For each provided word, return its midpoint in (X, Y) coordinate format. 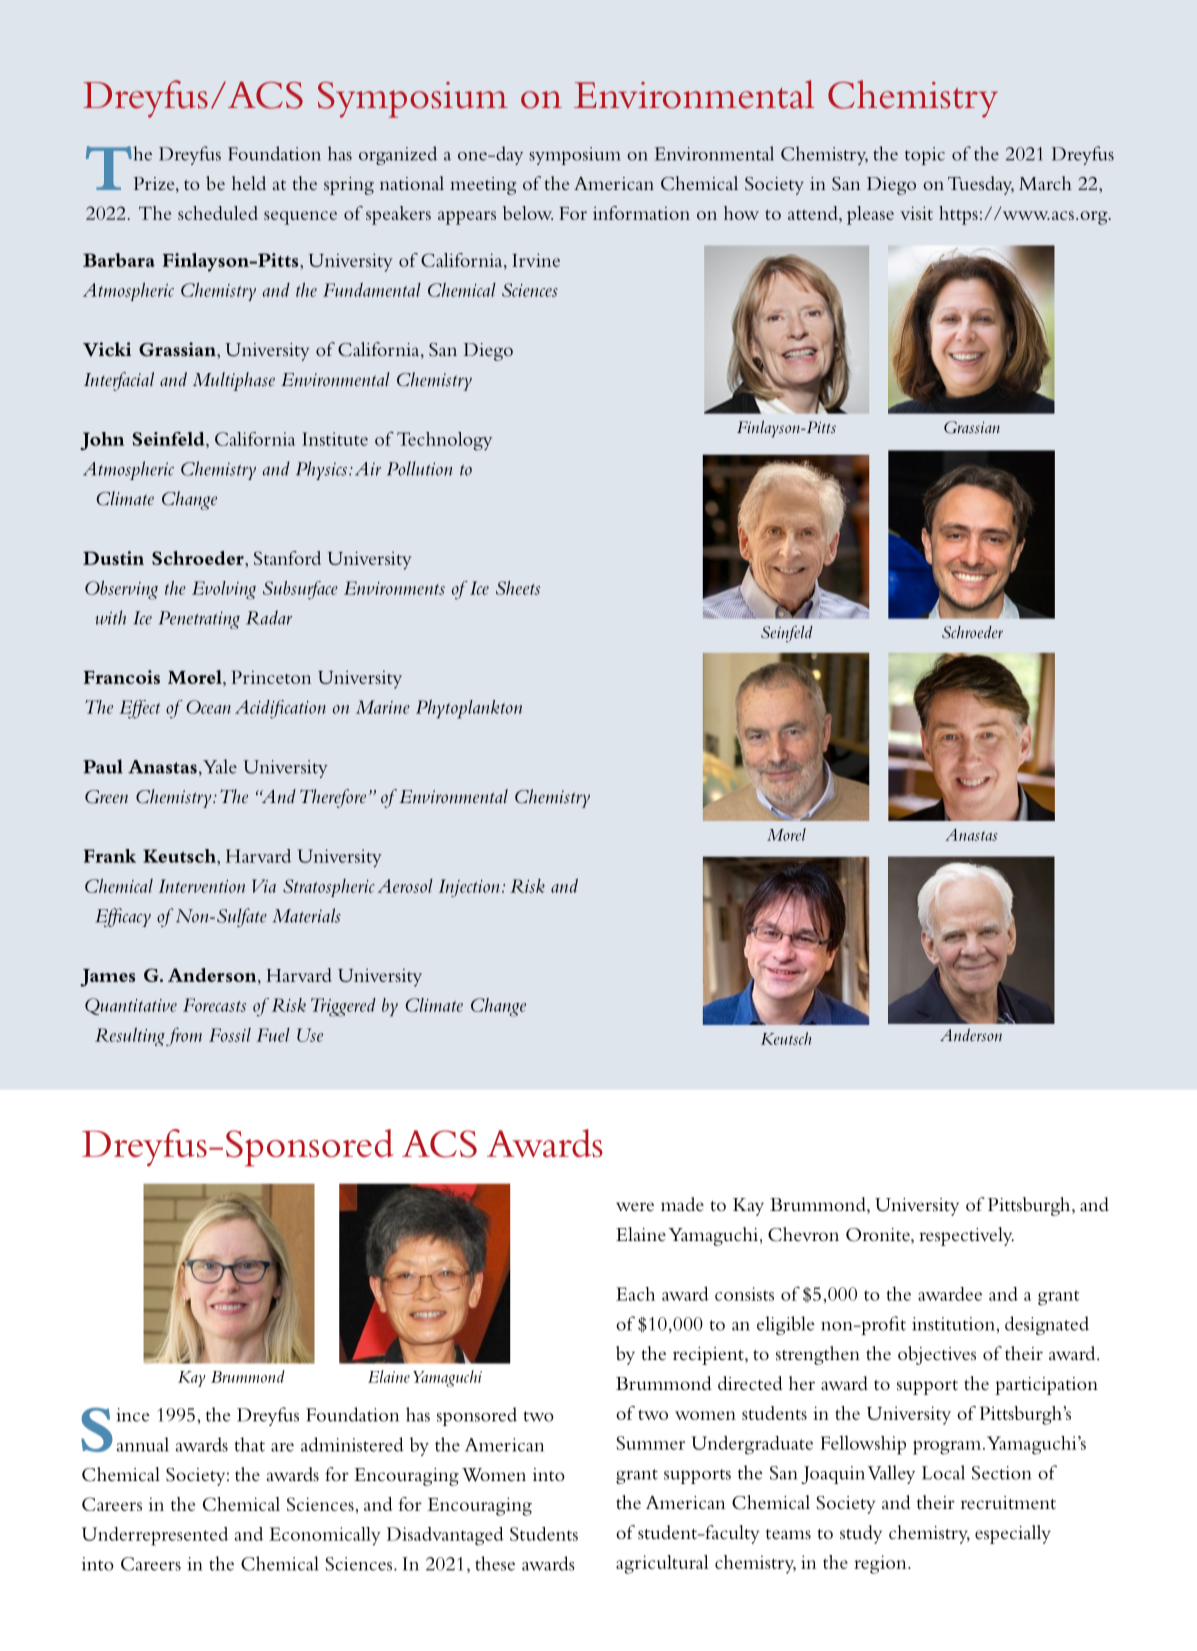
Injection (469, 888)
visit (916, 213)
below (528, 213)
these (495, 1563)
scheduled (218, 213)
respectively (966, 1236)
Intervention (202, 886)
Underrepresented (155, 1536)
